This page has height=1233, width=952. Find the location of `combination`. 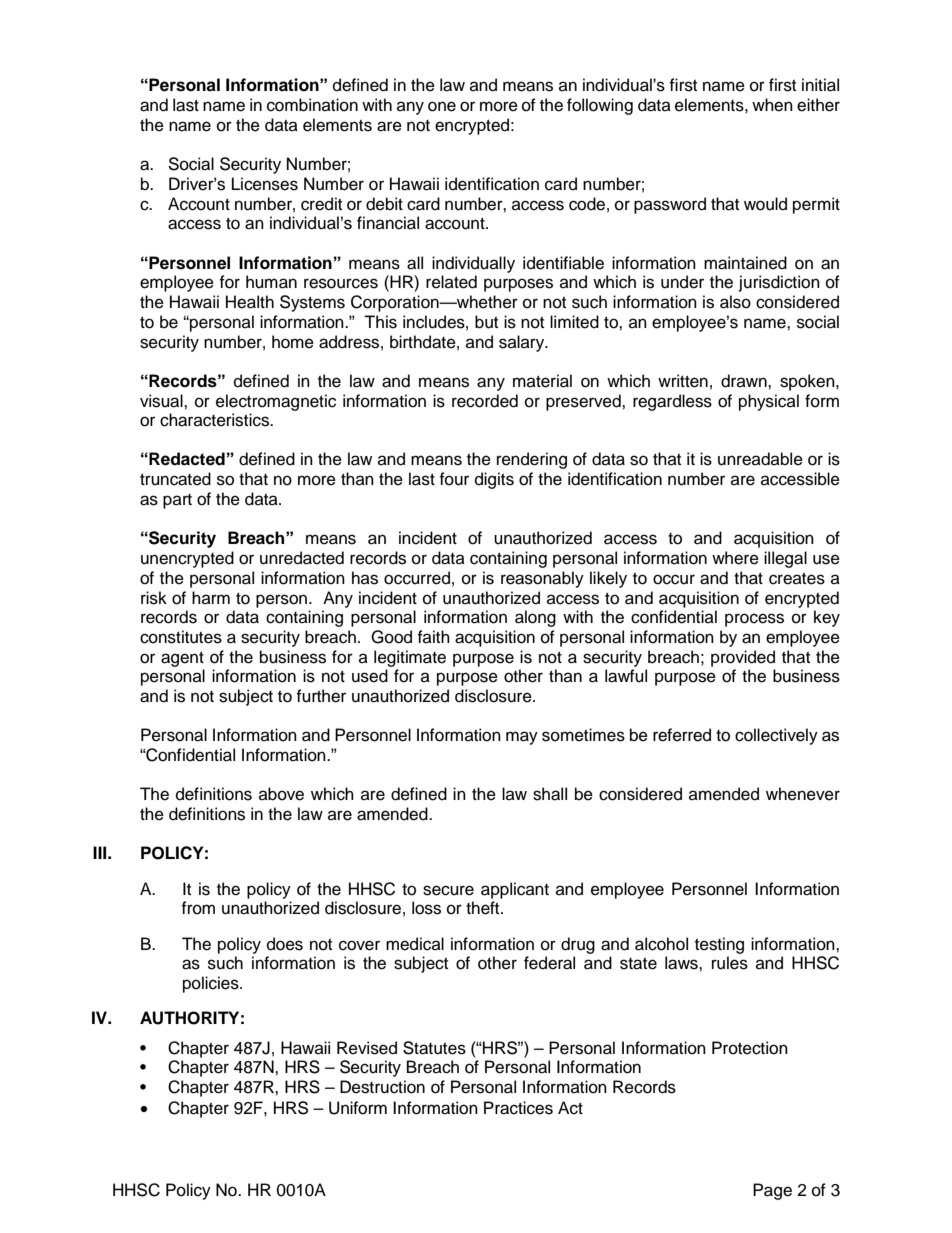

combination is located at coordinates (312, 105).
